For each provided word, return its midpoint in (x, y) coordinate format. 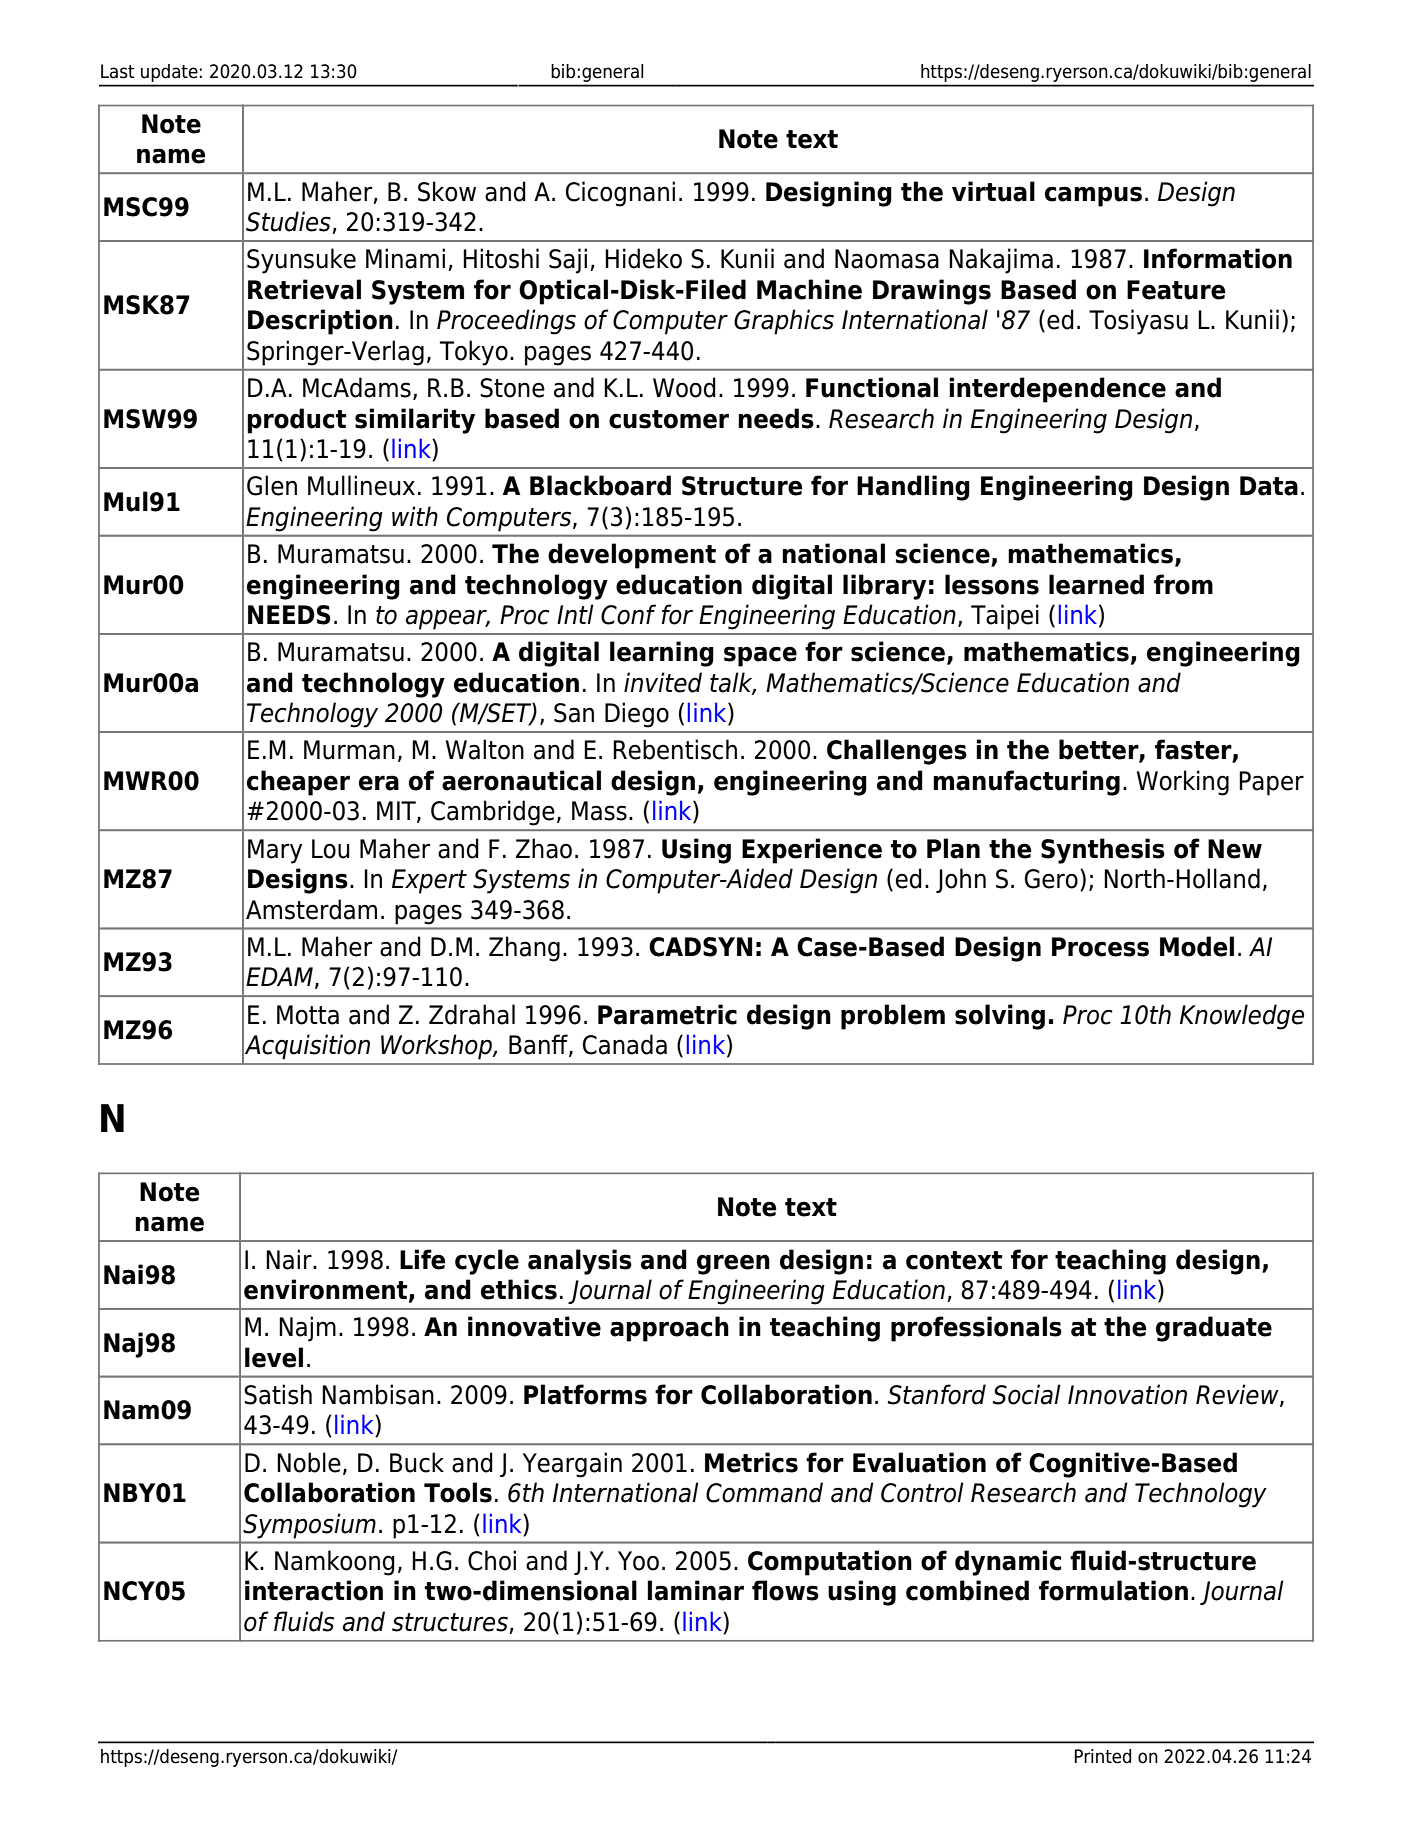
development (632, 556)
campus (1093, 196)
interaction (314, 1590)
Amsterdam (311, 909)
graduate (1214, 1329)
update (169, 73)
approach (669, 1329)
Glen (272, 485)
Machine (809, 289)
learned (1096, 584)
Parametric (667, 1014)
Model (1197, 946)
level (274, 1357)
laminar (695, 1590)
